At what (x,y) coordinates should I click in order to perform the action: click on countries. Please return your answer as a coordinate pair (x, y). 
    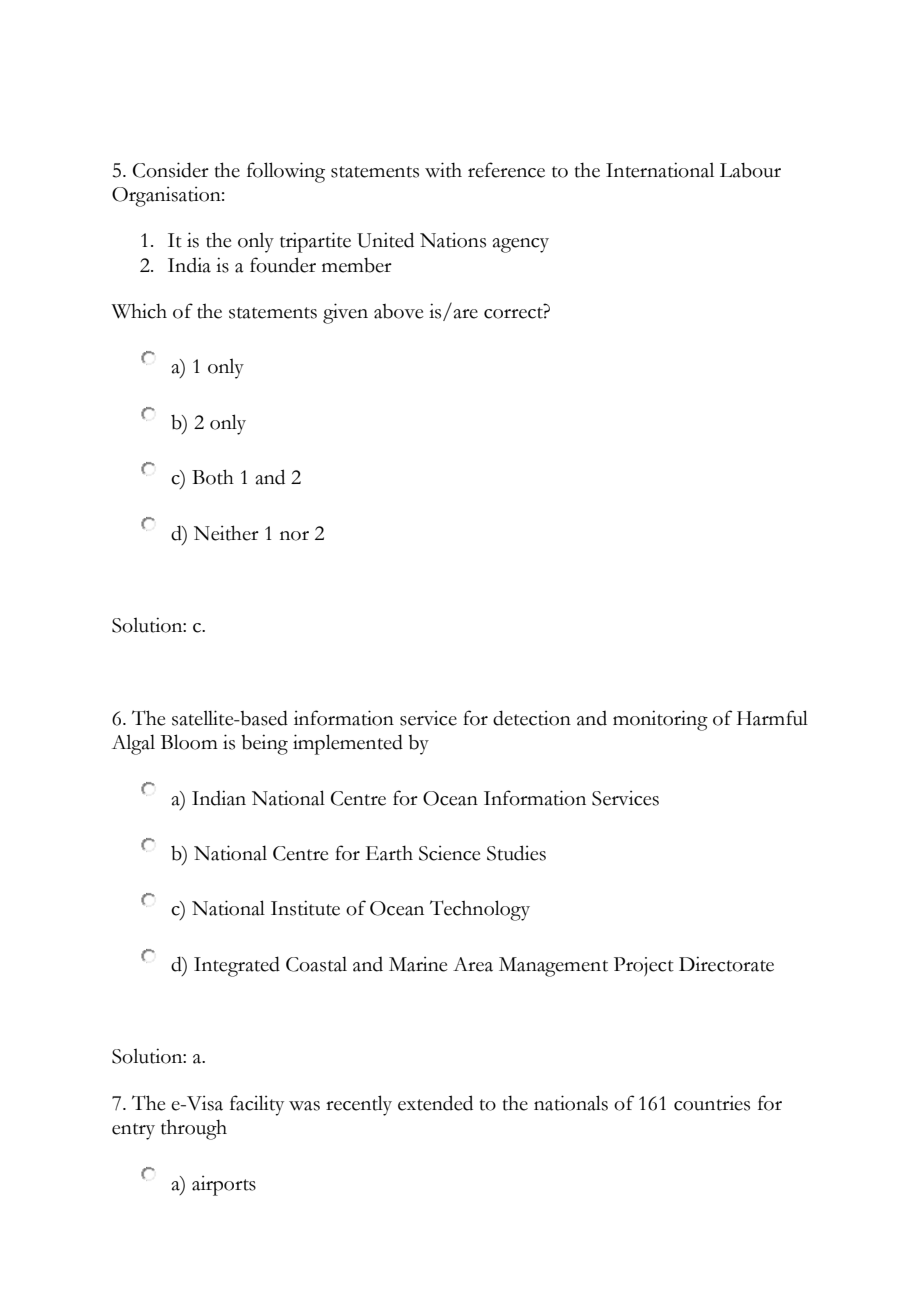
    Looking at the image, I should click on (712, 1103).
